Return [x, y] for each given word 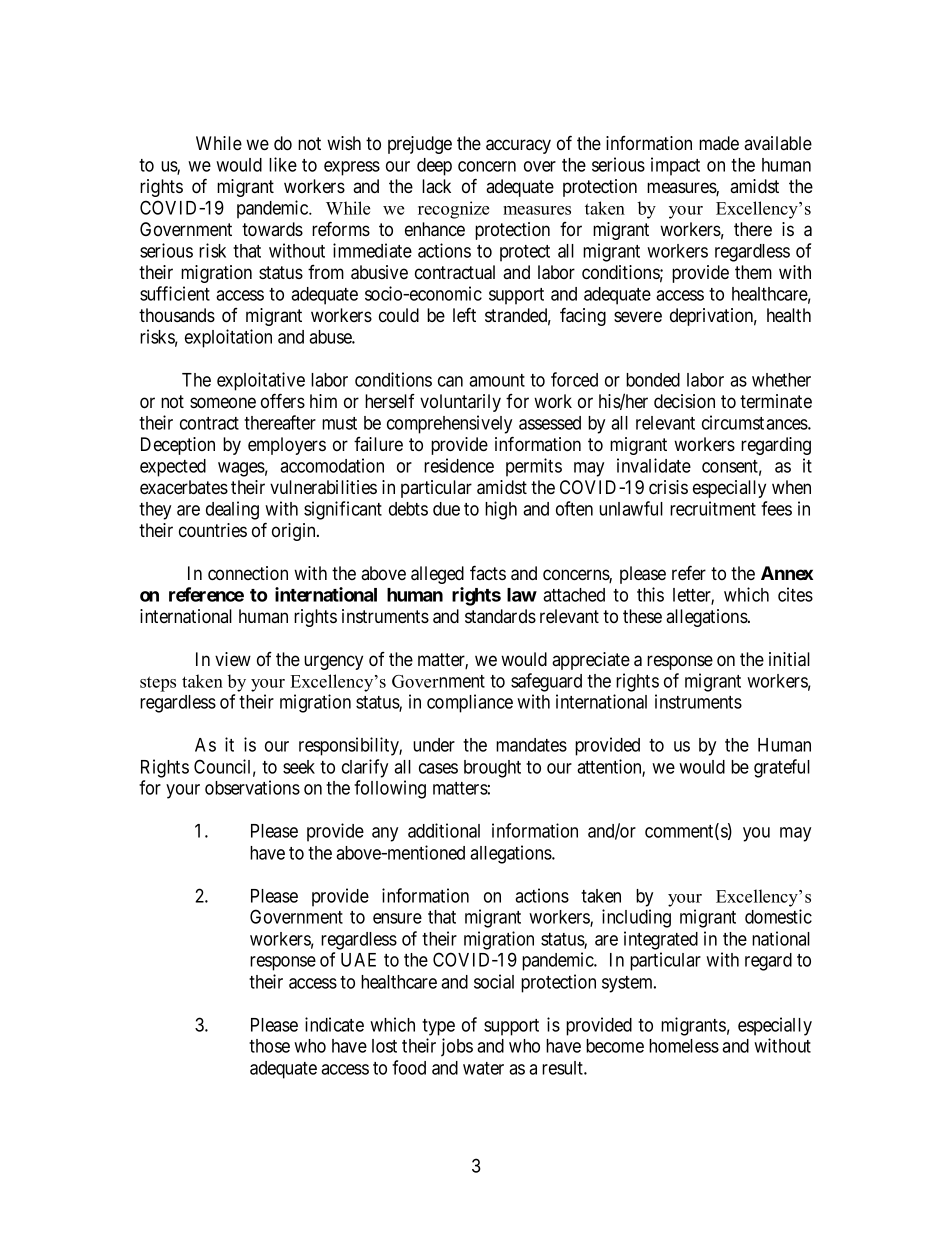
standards [500, 616]
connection [248, 573]
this [650, 594]
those [269, 1046]
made [719, 143]
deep [434, 167]
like [283, 164]
